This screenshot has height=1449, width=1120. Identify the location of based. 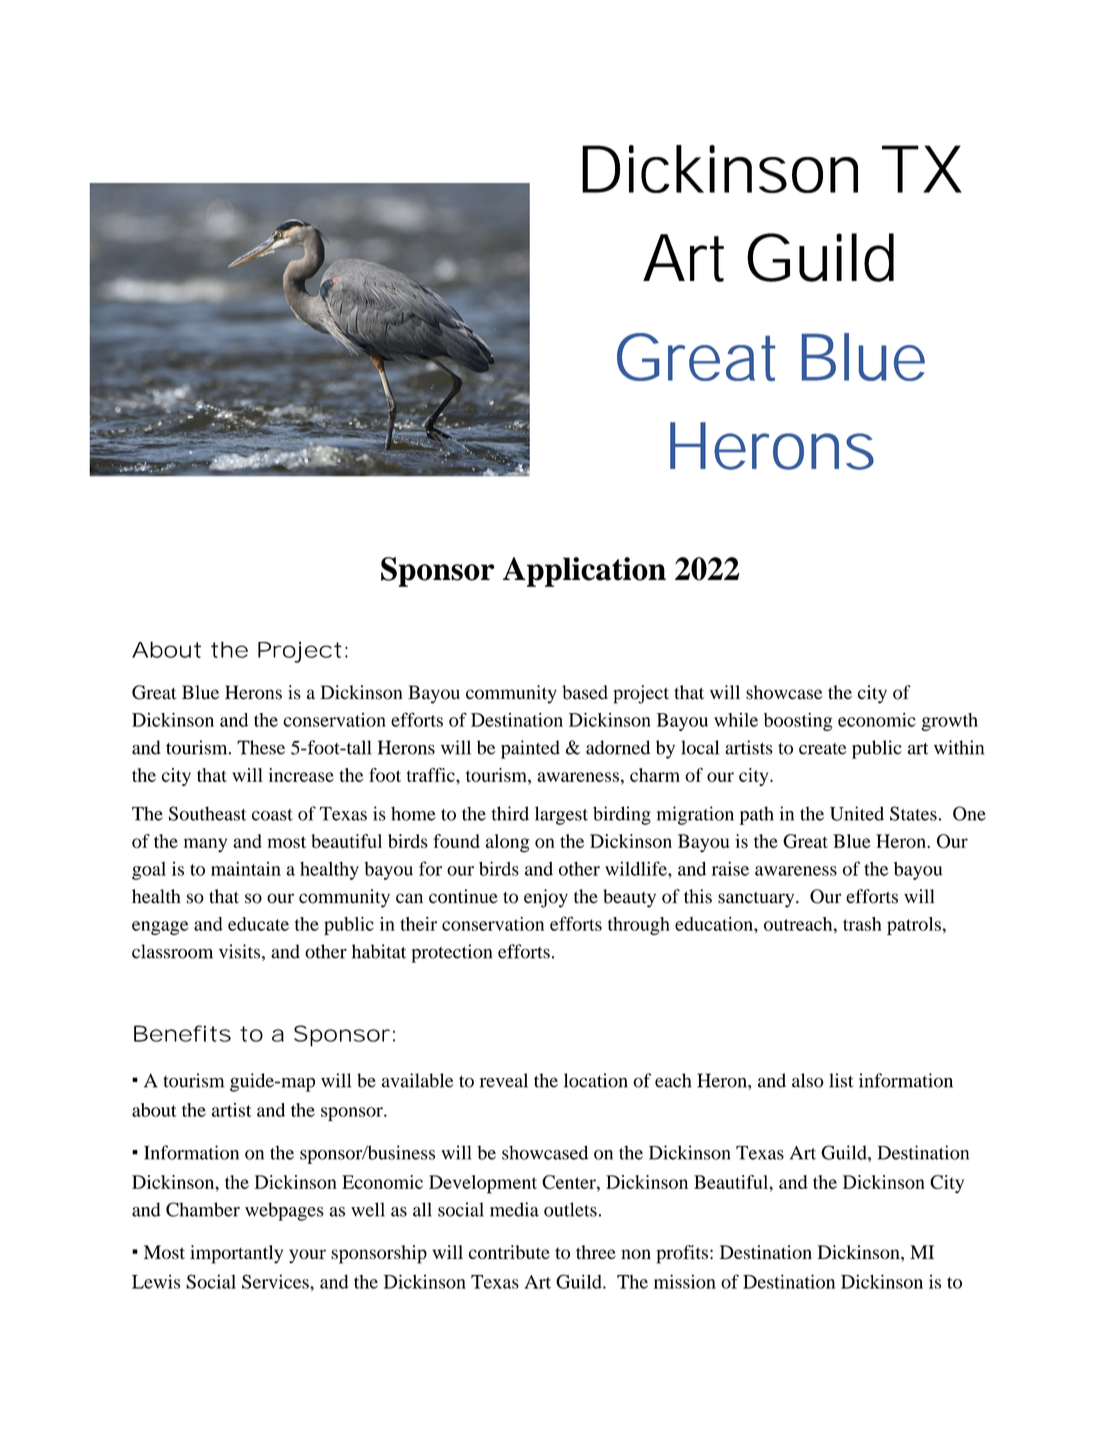
(585, 692).
